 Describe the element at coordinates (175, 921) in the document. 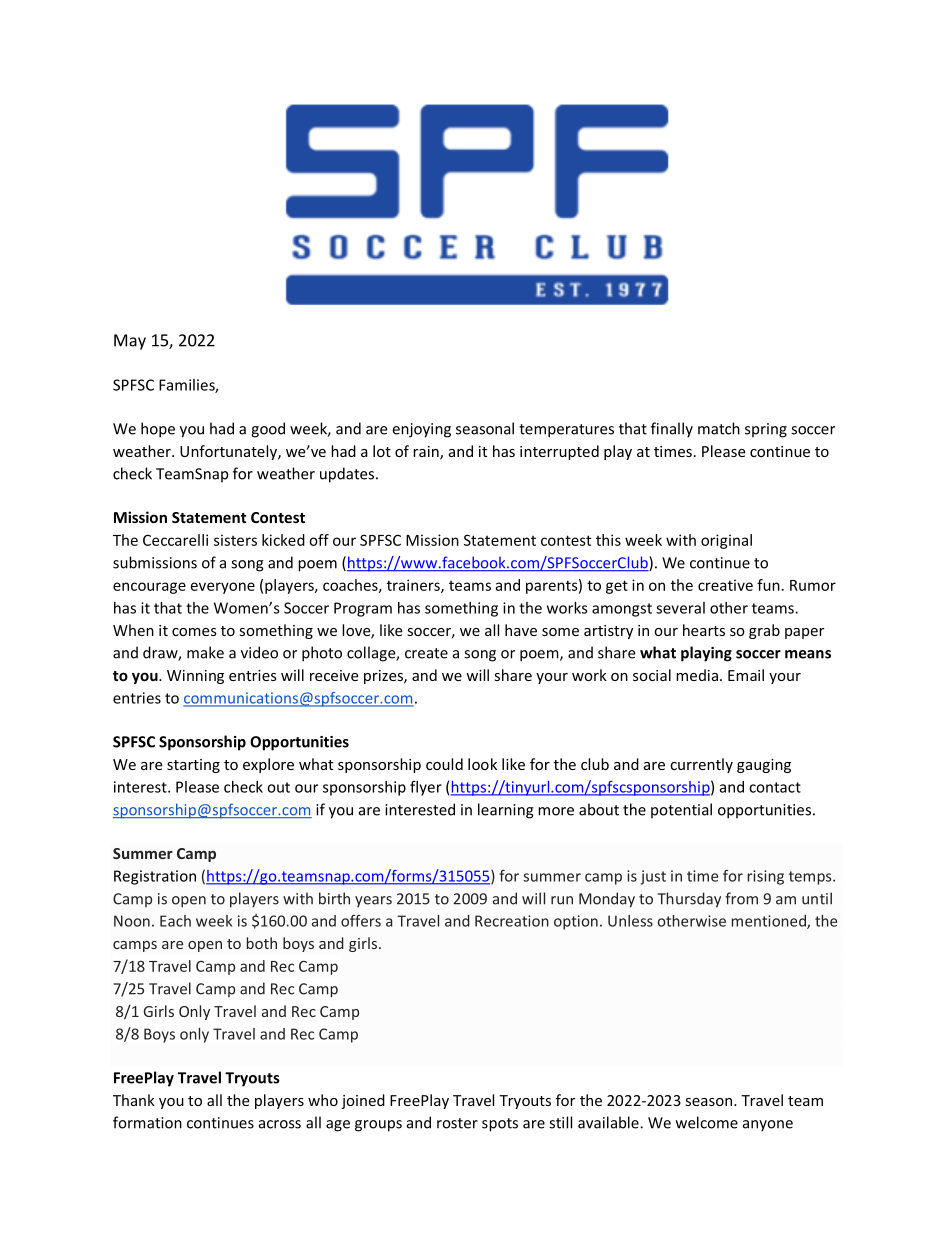

I see `Each` at that location.
